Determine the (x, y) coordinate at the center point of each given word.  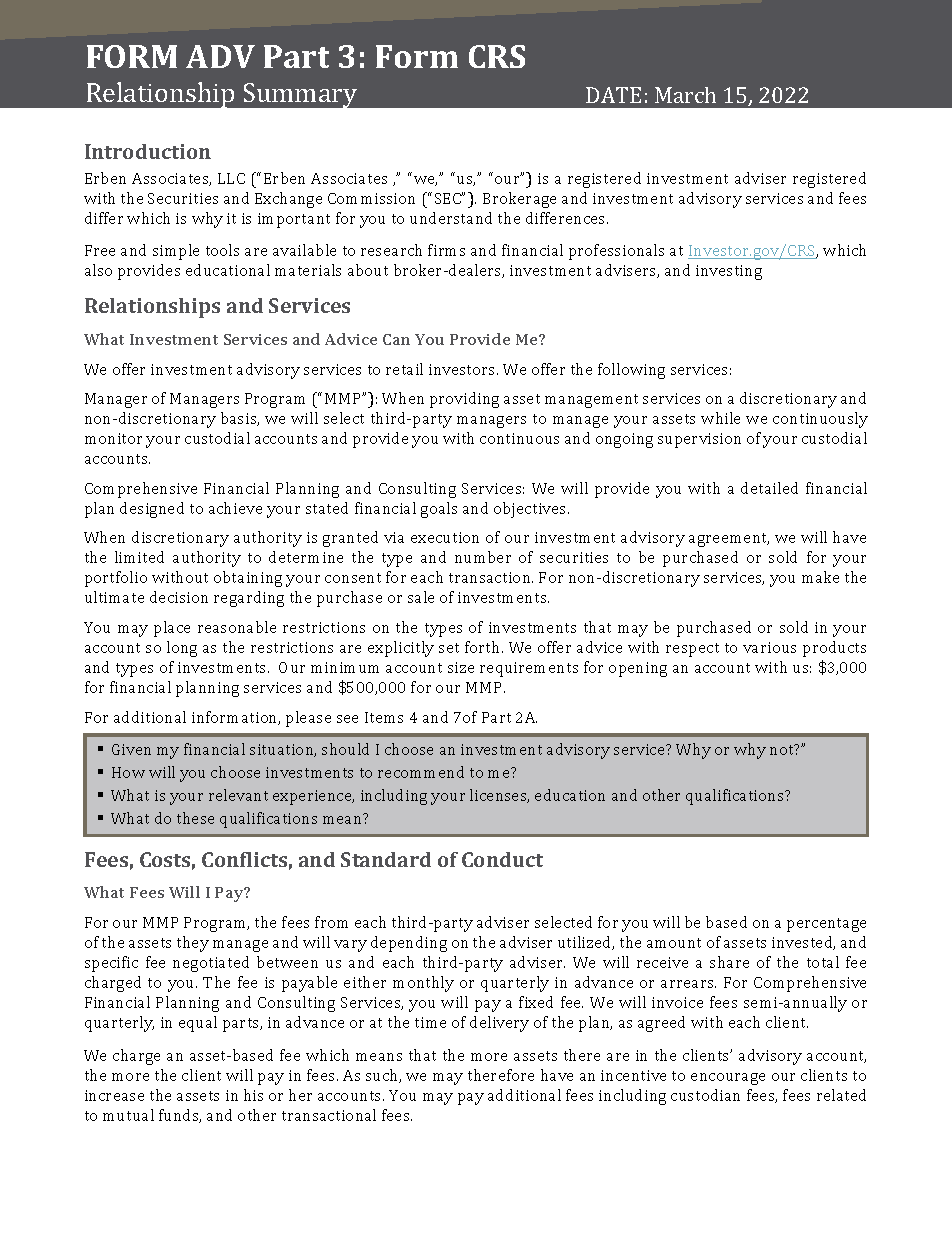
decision (179, 597)
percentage (826, 925)
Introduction (148, 151)
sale (421, 597)
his (253, 1095)
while (720, 418)
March (685, 95)
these (195, 818)
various (769, 647)
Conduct (502, 859)
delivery (499, 1024)
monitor (113, 438)
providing (464, 400)
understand (451, 218)
